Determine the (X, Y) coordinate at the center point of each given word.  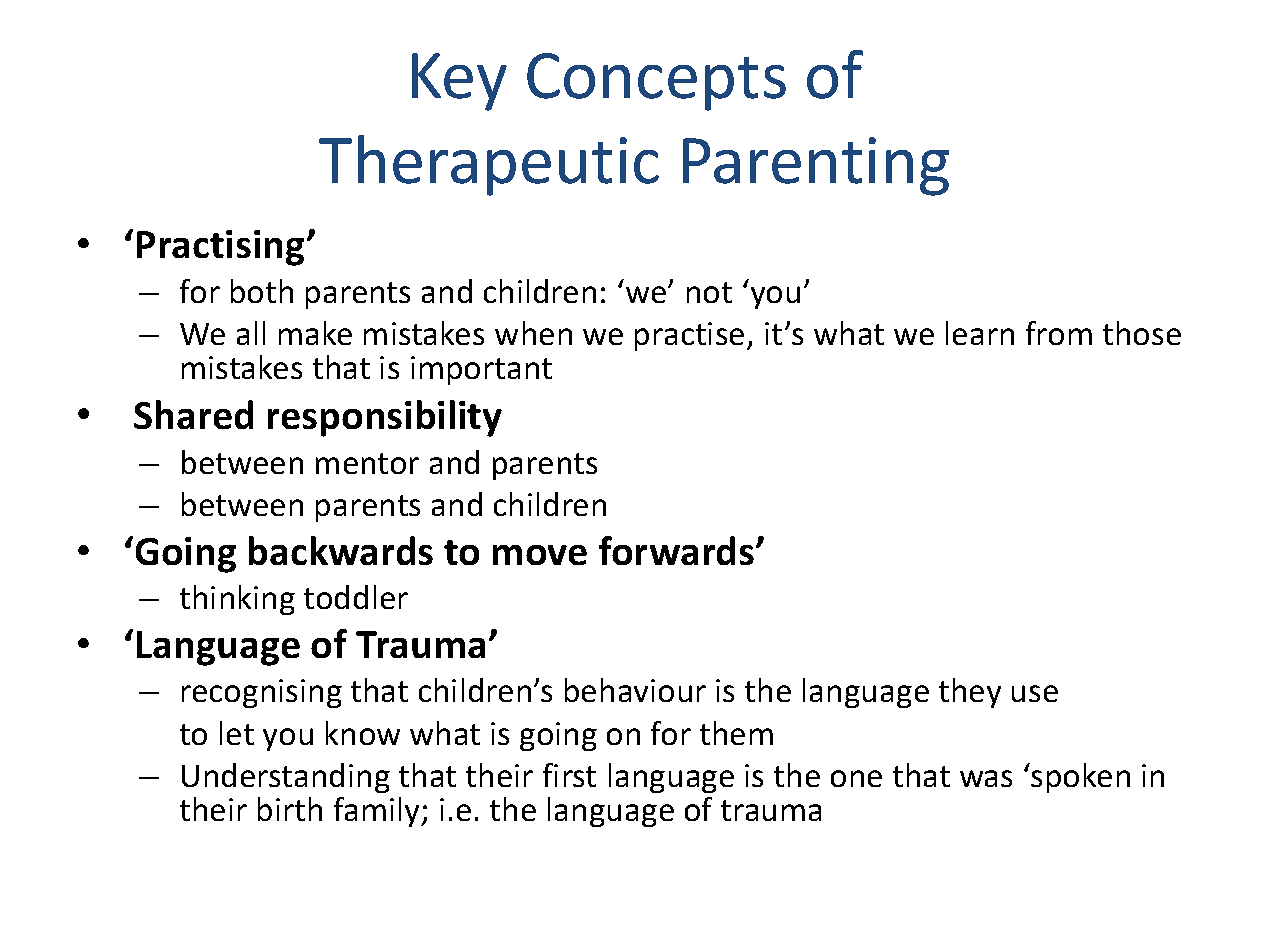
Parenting (816, 166)
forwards (678, 550)
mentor (367, 463)
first (569, 775)
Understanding (286, 778)
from (1059, 333)
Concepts (656, 82)
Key (459, 82)
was (986, 778)
